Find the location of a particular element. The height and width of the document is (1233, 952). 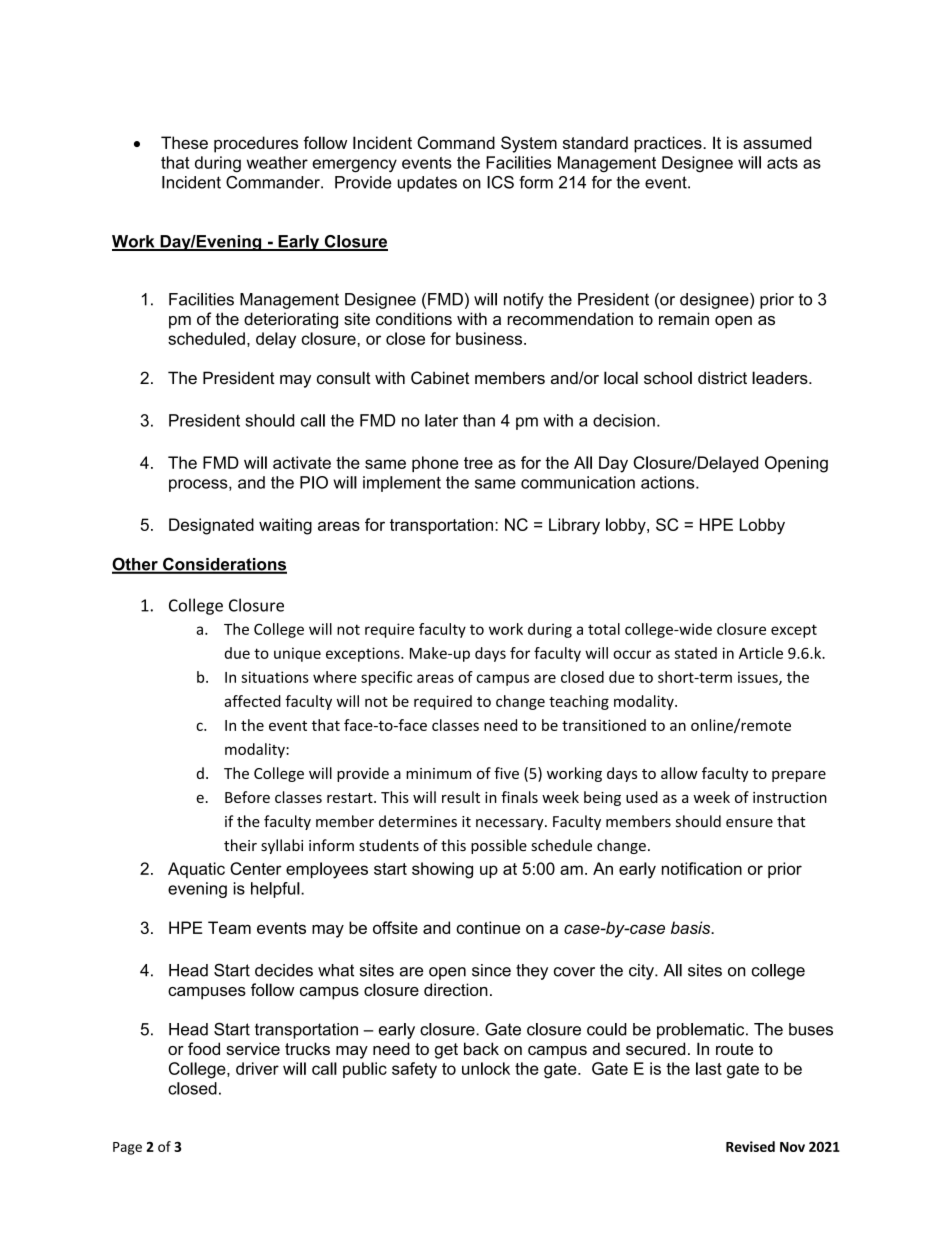

acts is located at coordinates (782, 163).
